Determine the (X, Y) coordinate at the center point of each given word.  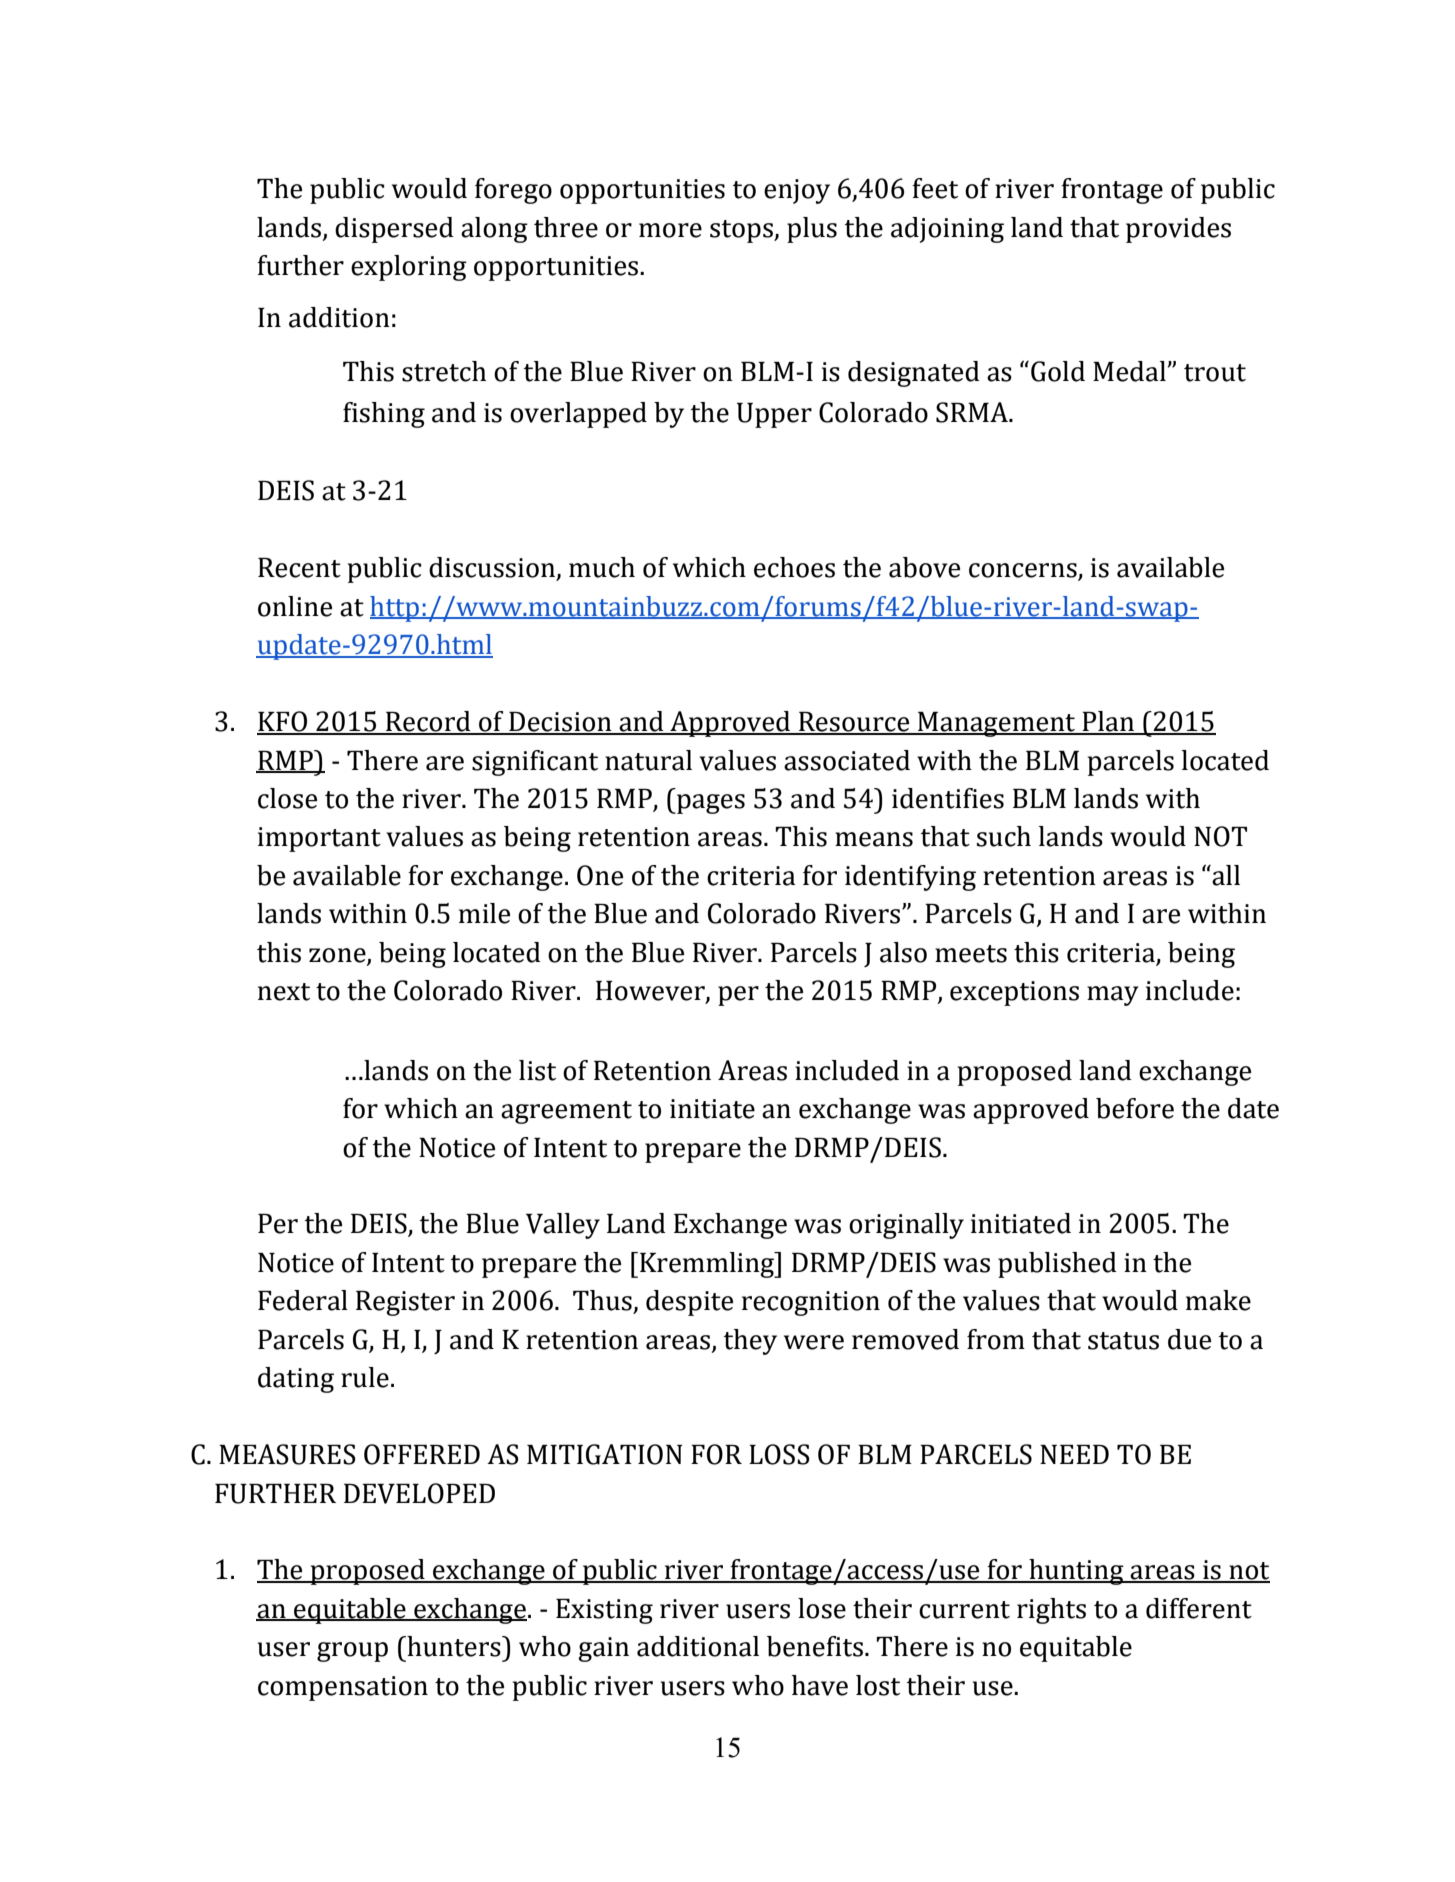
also (903, 952)
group (352, 1652)
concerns (1024, 571)
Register (405, 1303)
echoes (794, 567)
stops (742, 231)
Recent (299, 568)
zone (338, 956)
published (1057, 1265)
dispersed (394, 230)
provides (1178, 230)
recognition (811, 1303)
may (1113, 996)
